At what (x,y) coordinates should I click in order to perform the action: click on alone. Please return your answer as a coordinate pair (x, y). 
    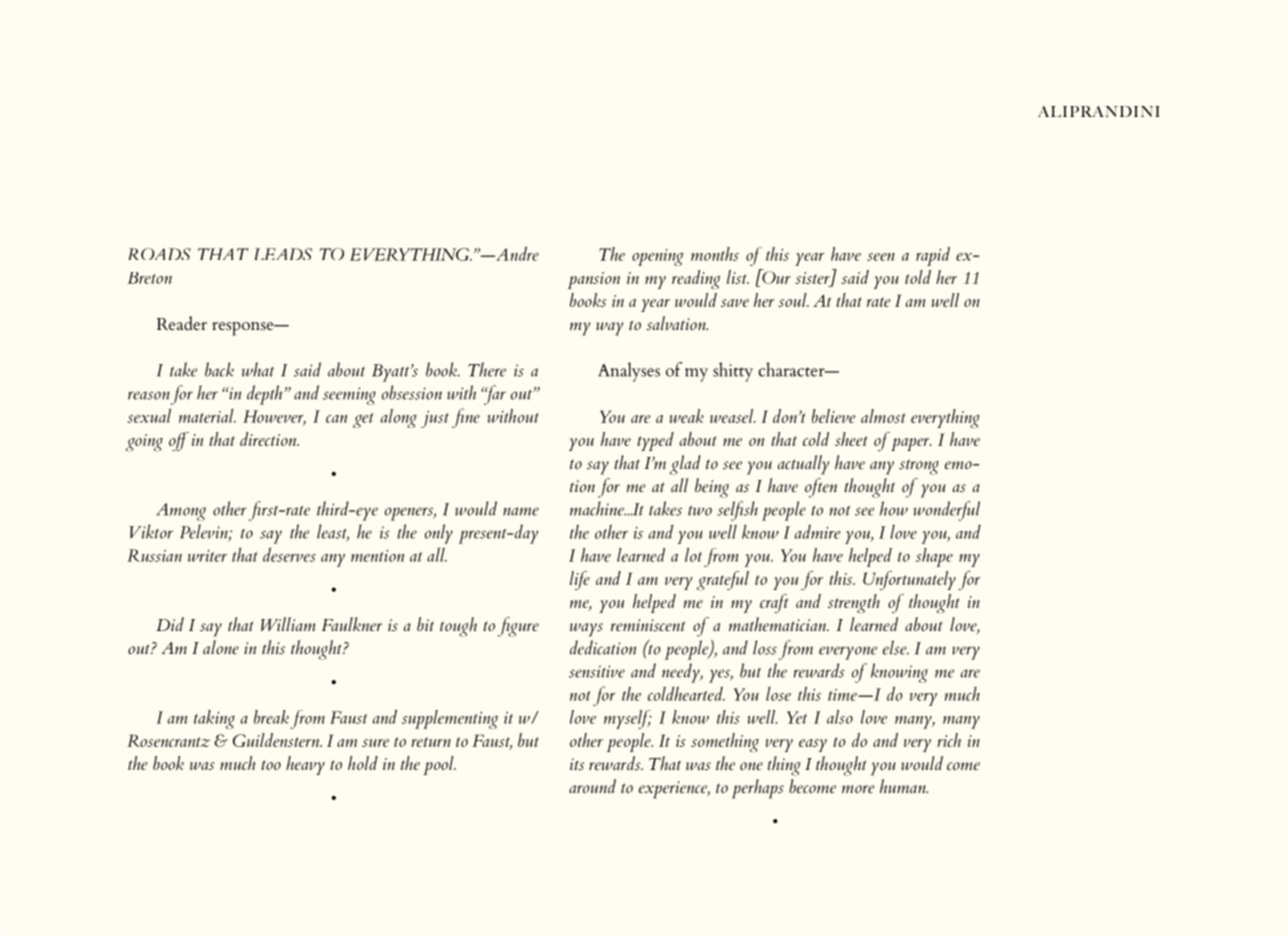
    Looking at the image, I should click on (221, 647).
